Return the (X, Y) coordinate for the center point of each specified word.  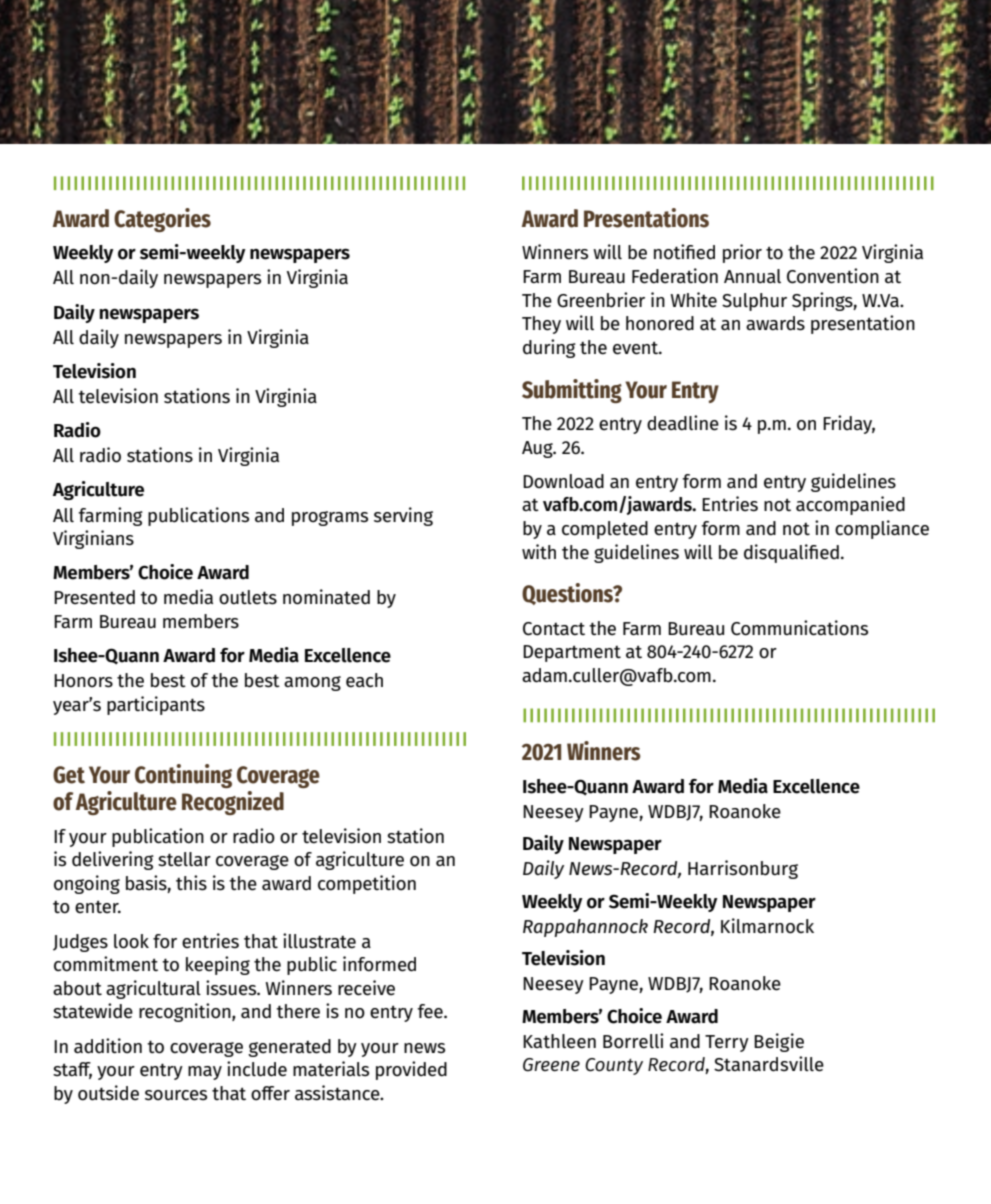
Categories (162, 220)
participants (156, 705)
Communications (799, 628)
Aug (538, 449)
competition (367, 884)
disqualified (791, 553)
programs (330, 518)
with (539, 552)
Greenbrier (601, 300)
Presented (94, 597)
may (205, 1073)
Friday (849, 424)
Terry (727, 1043)
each (364, 680)
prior (742, 253)
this (191, 883)
